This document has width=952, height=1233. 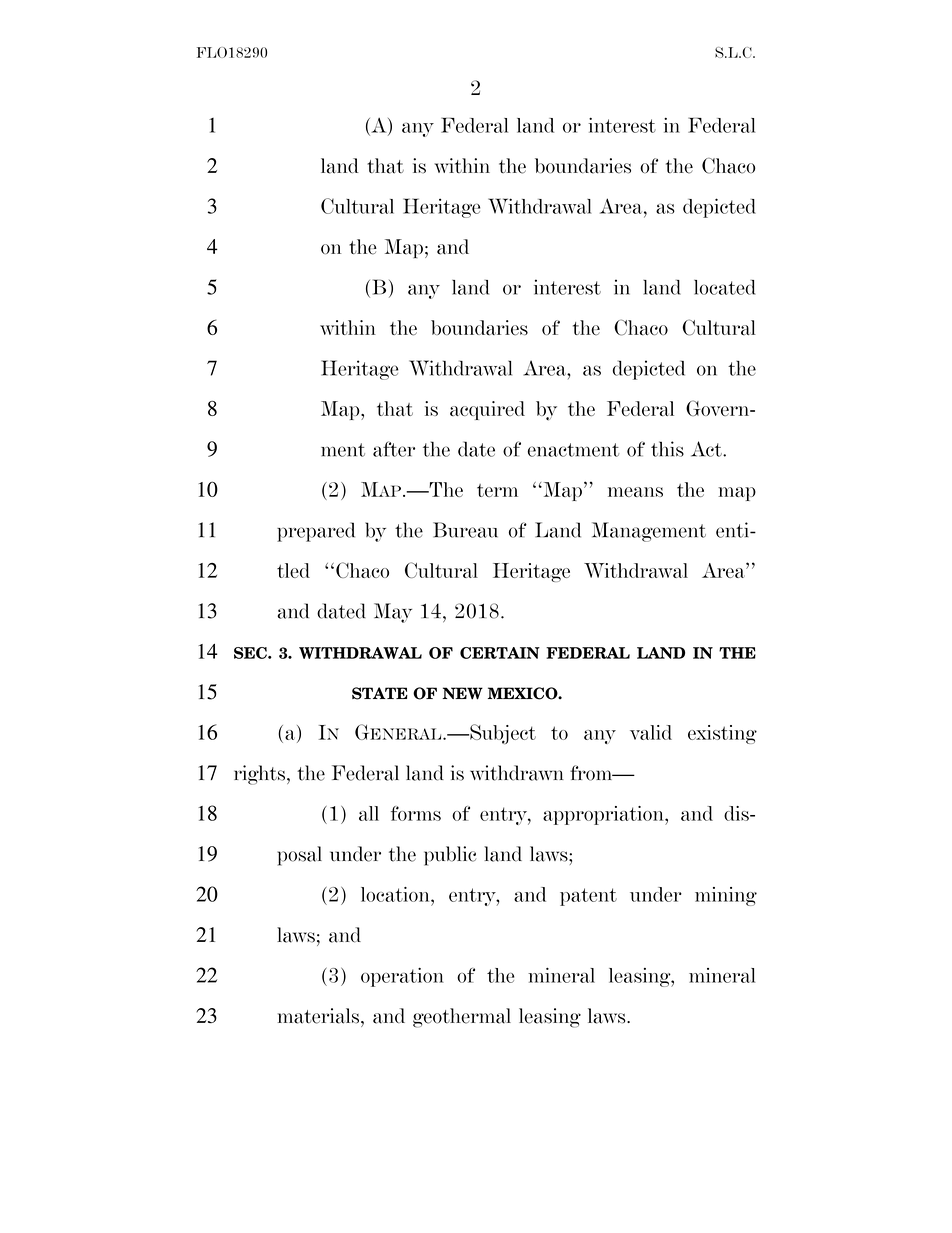 What do you see at coordinates (318, 1016) in the document?
I see `materials` at bounding box center [318, 1016].
